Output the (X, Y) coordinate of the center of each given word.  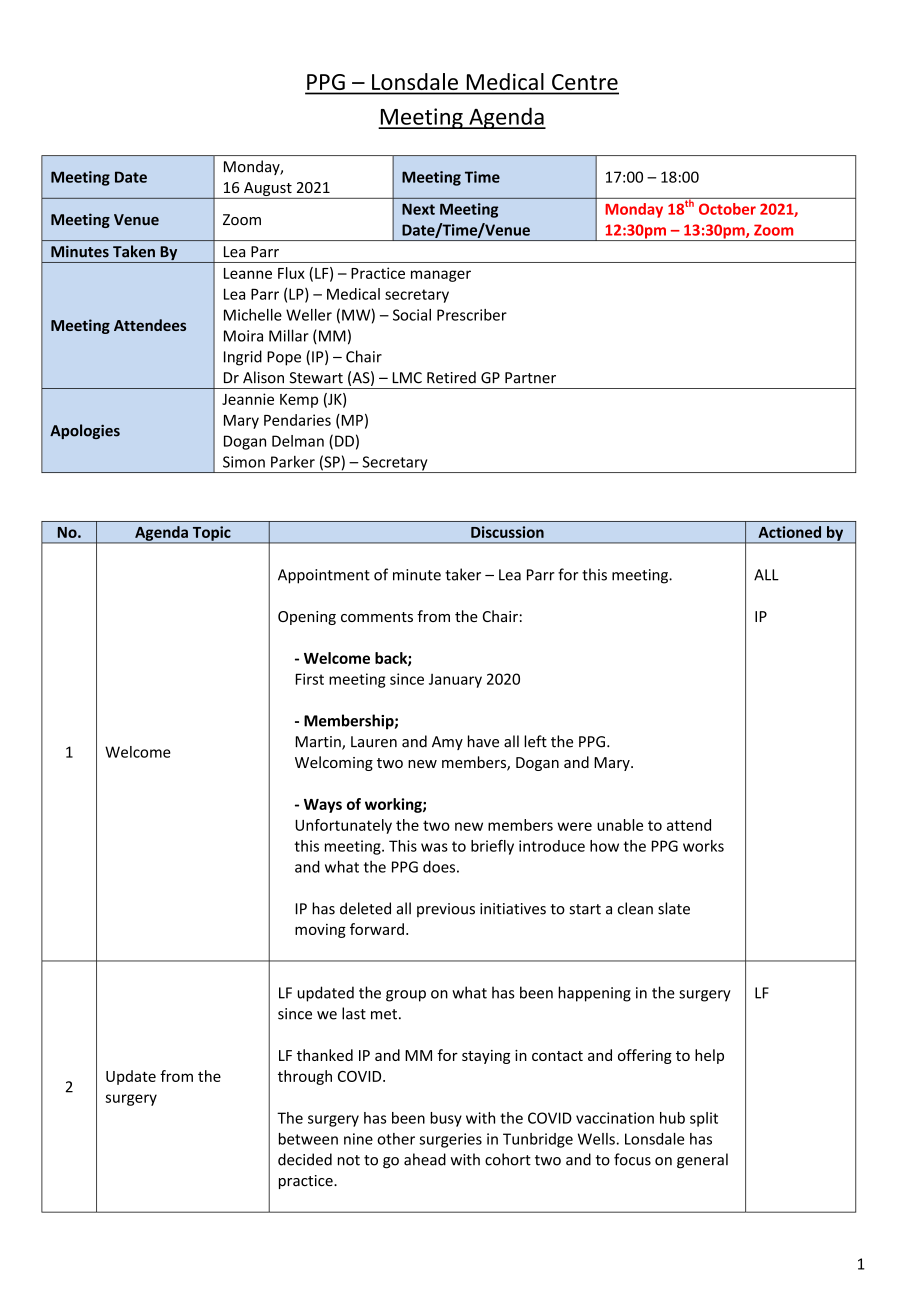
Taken (134, 251)
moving (320, 931)
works (703, 846)
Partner (530, 378)
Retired (451, 377)
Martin (319, 743)
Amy (447, 743)
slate (674, 908)
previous (446, 910)
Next (418, 209)
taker (463, 574)
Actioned (789, 532)
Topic (211, 534)
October (727, 209)
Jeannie (248, 399)
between (308, 1139)
